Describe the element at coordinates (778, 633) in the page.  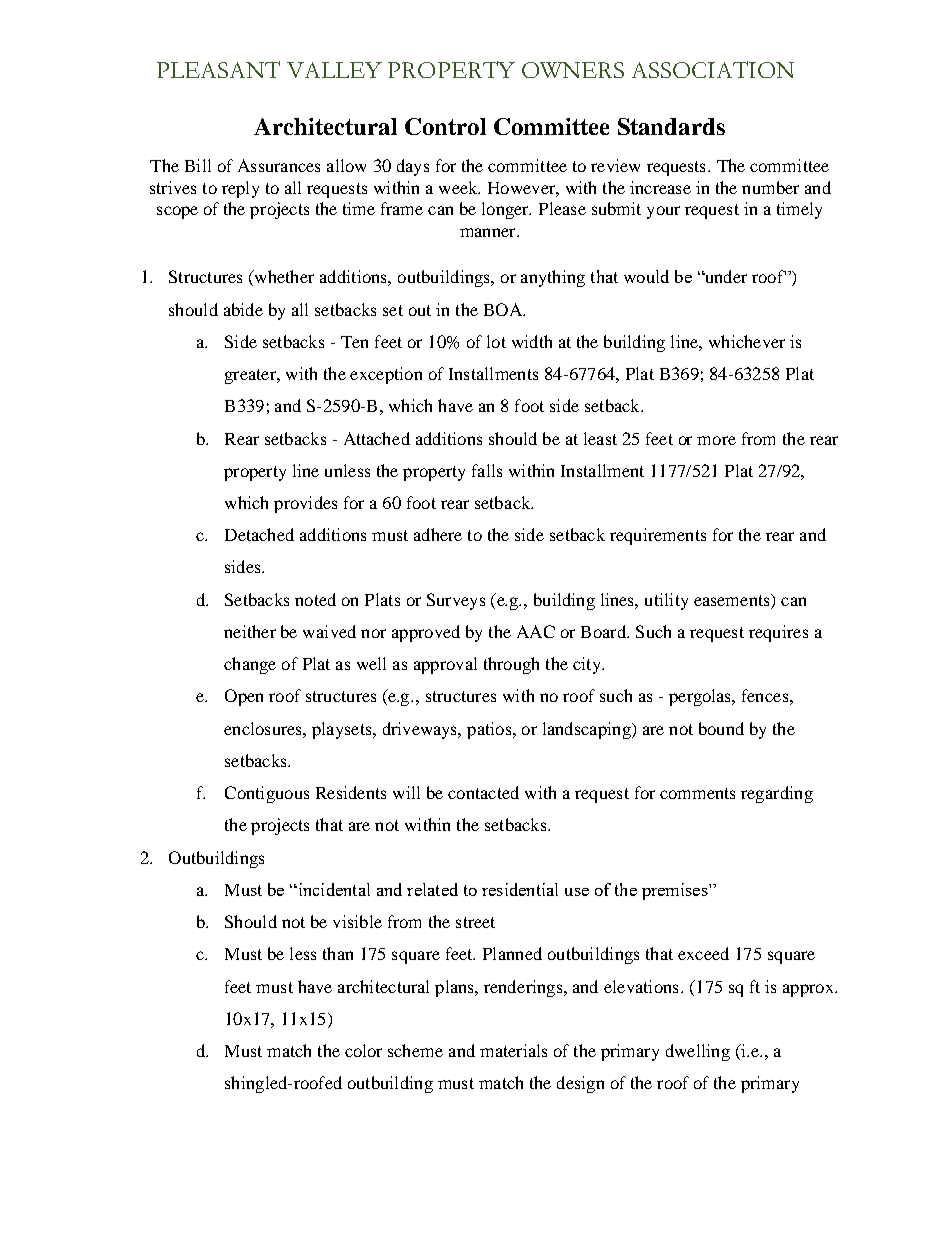
I see `requires` at that location.
